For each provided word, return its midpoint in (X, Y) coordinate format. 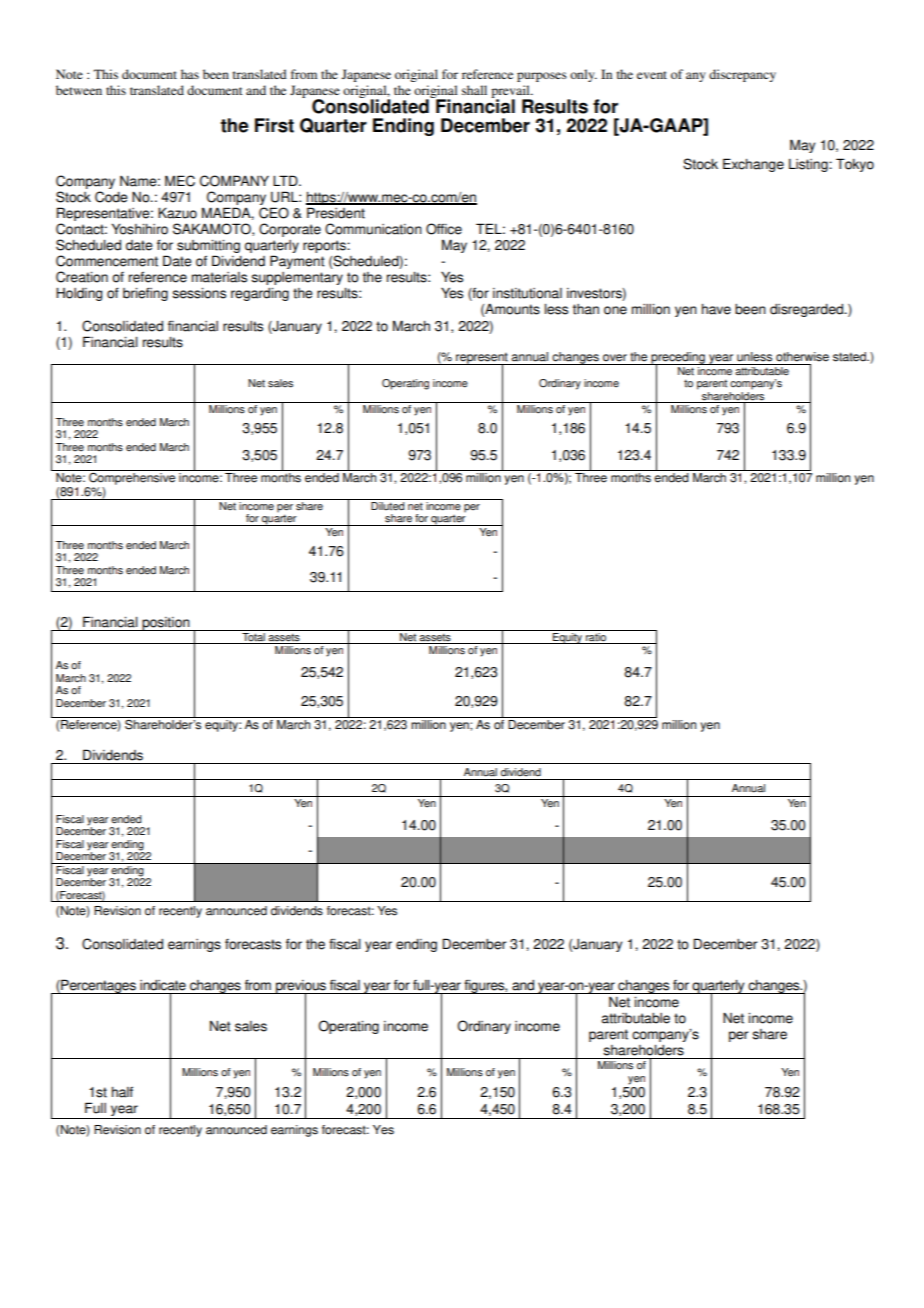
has (190, 74)
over (615, 358)
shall (474, 90)
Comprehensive (132, 477)
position (166, 624)
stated (850, 357)
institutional (527, 293)
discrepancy (742, 75)
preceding (678, 359)
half (122, 1092)
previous (301, 988)
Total (253, 638)
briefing (145, 294)
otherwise (802, 357)
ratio (596, 638)
